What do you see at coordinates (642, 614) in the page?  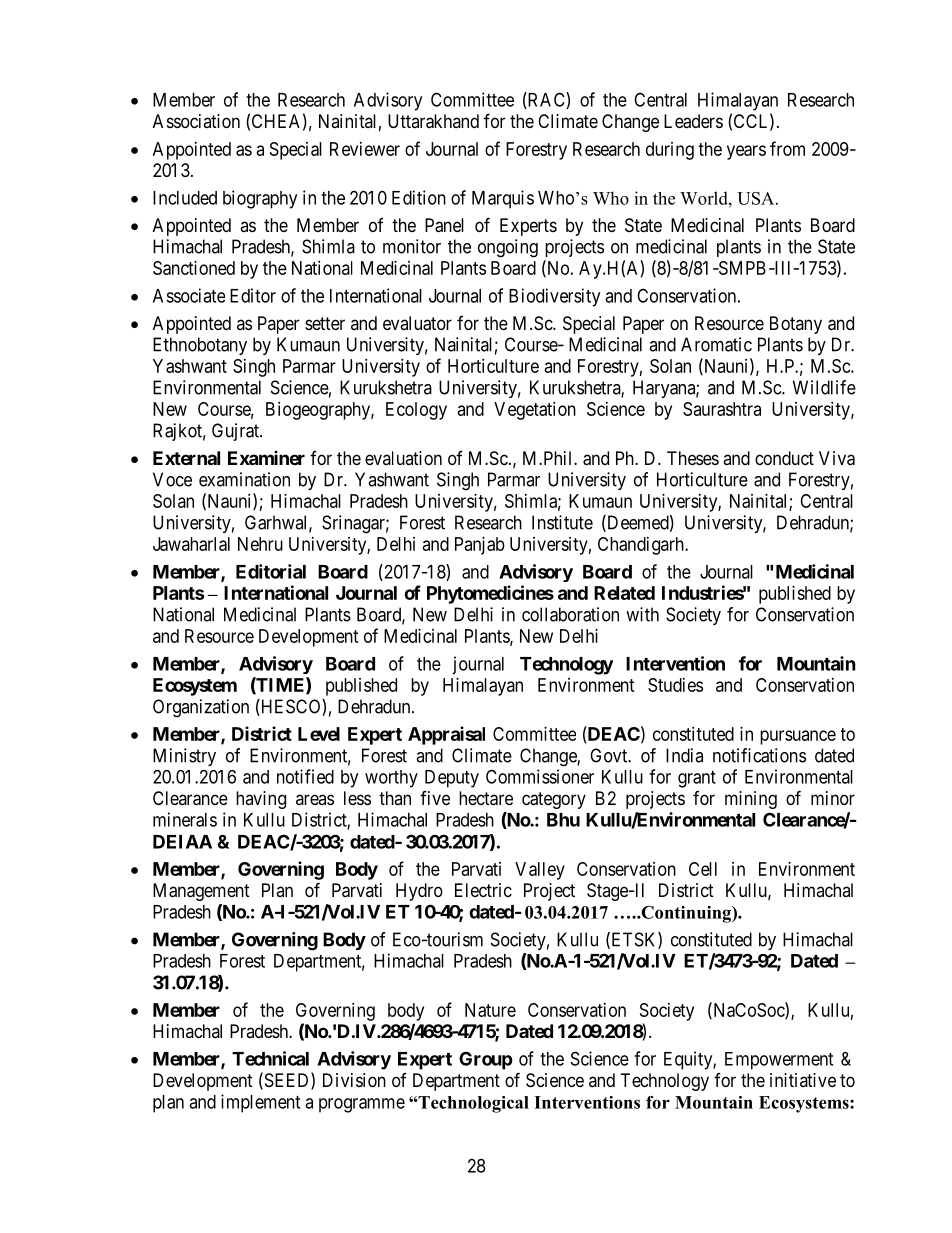 I see `with` at bounding box center [642, 614].
